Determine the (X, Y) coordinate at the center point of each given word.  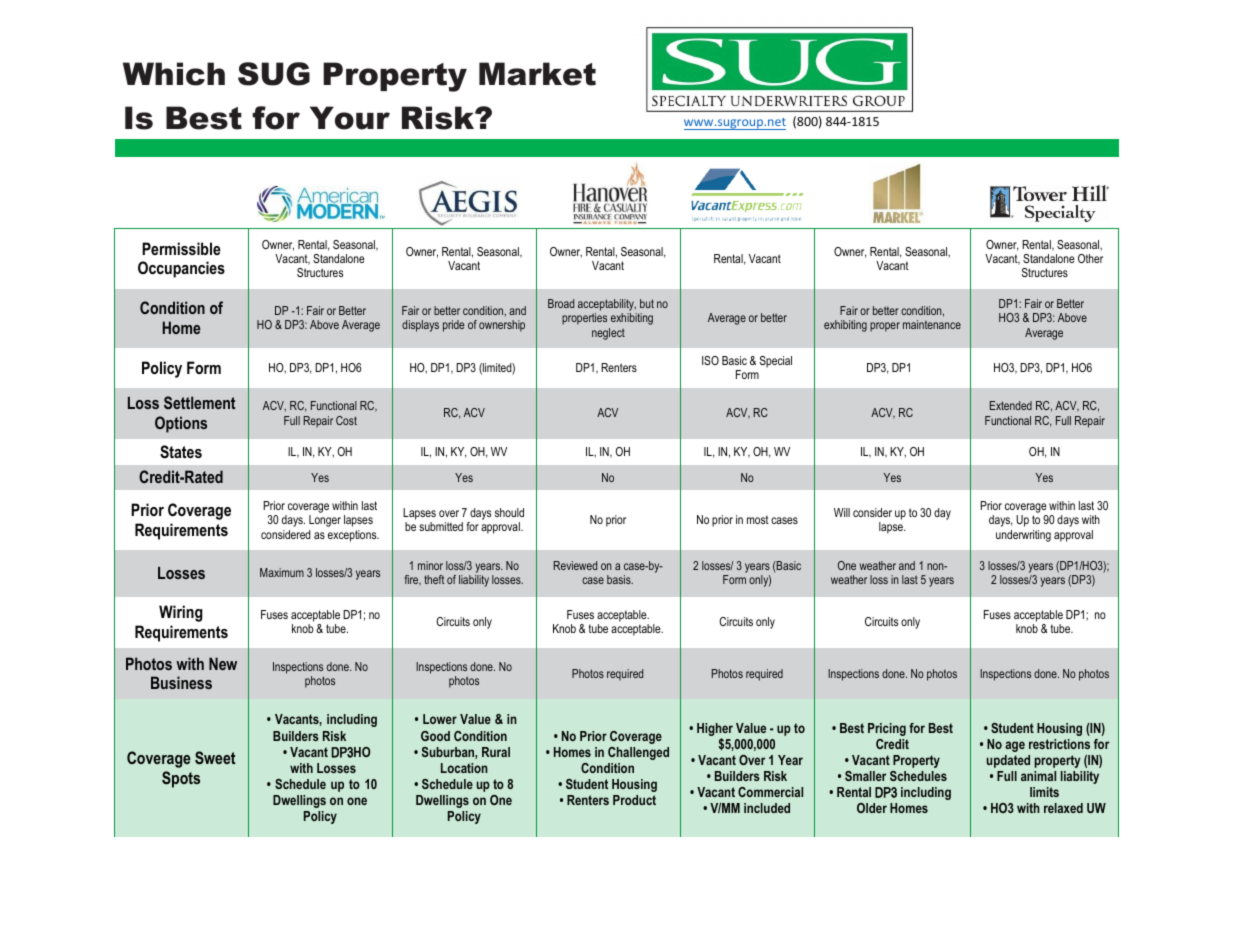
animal (1038, 776)
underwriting (1023, 536)
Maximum (282, 572)
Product (634, 800)
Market (537, 74)
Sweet (215, 757)
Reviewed (575, 565)
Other (1090, 258)
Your (350, 118)
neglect (608, 334)
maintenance (932, 324)
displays (420, 326)
